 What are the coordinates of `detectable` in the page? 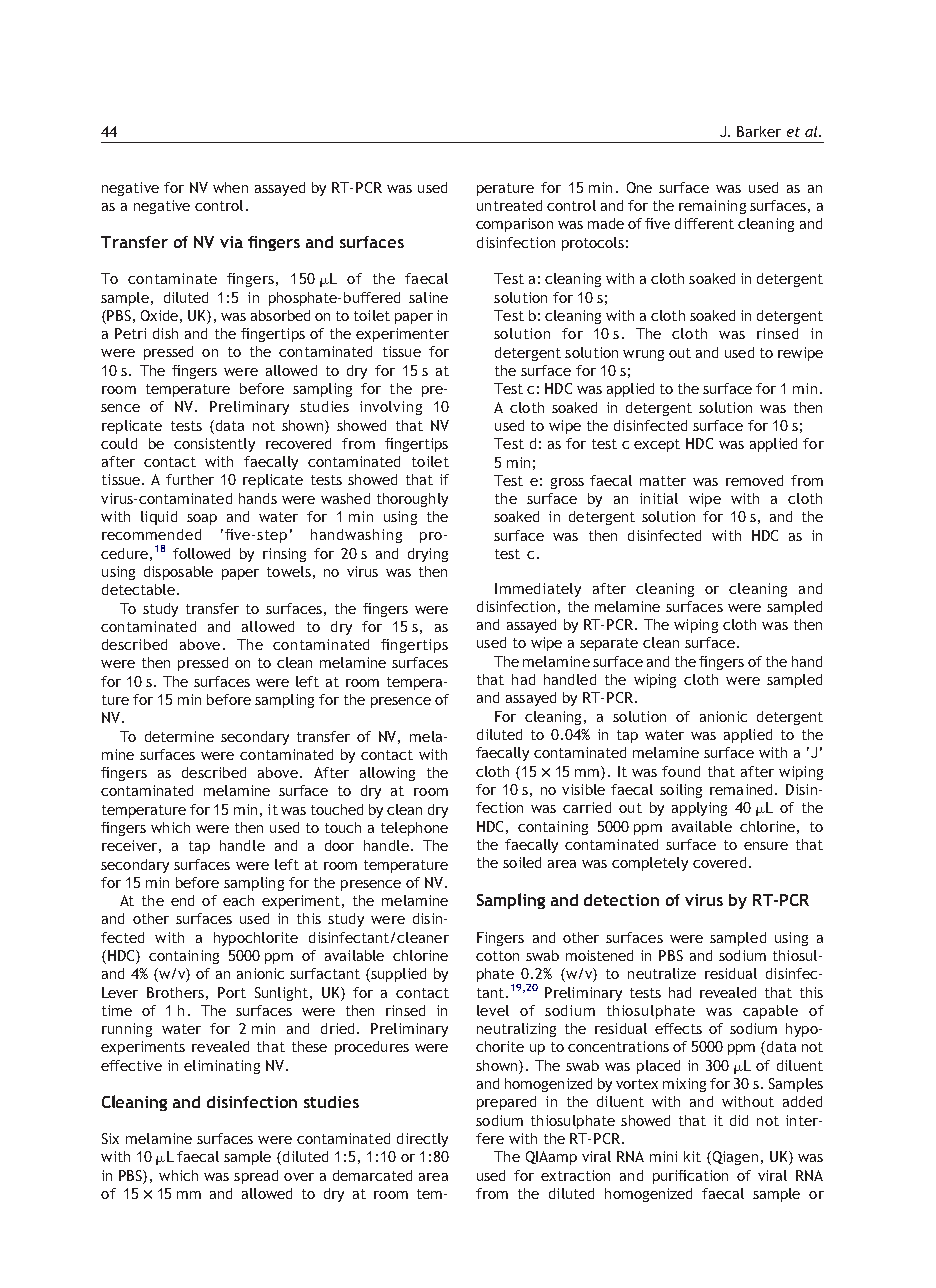 It's located at (138, 589).
